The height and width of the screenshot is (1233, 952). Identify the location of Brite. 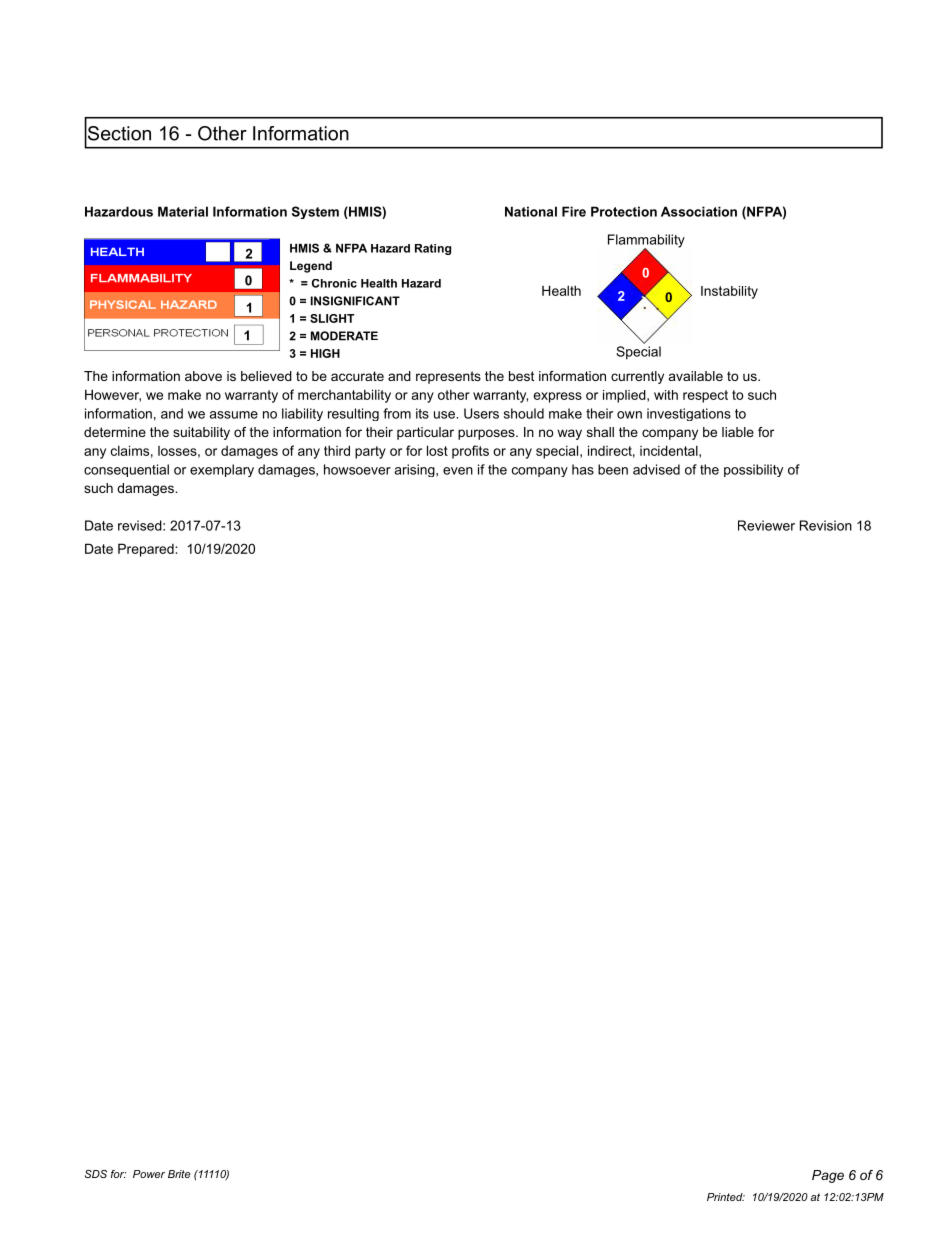
(179, 1174).
